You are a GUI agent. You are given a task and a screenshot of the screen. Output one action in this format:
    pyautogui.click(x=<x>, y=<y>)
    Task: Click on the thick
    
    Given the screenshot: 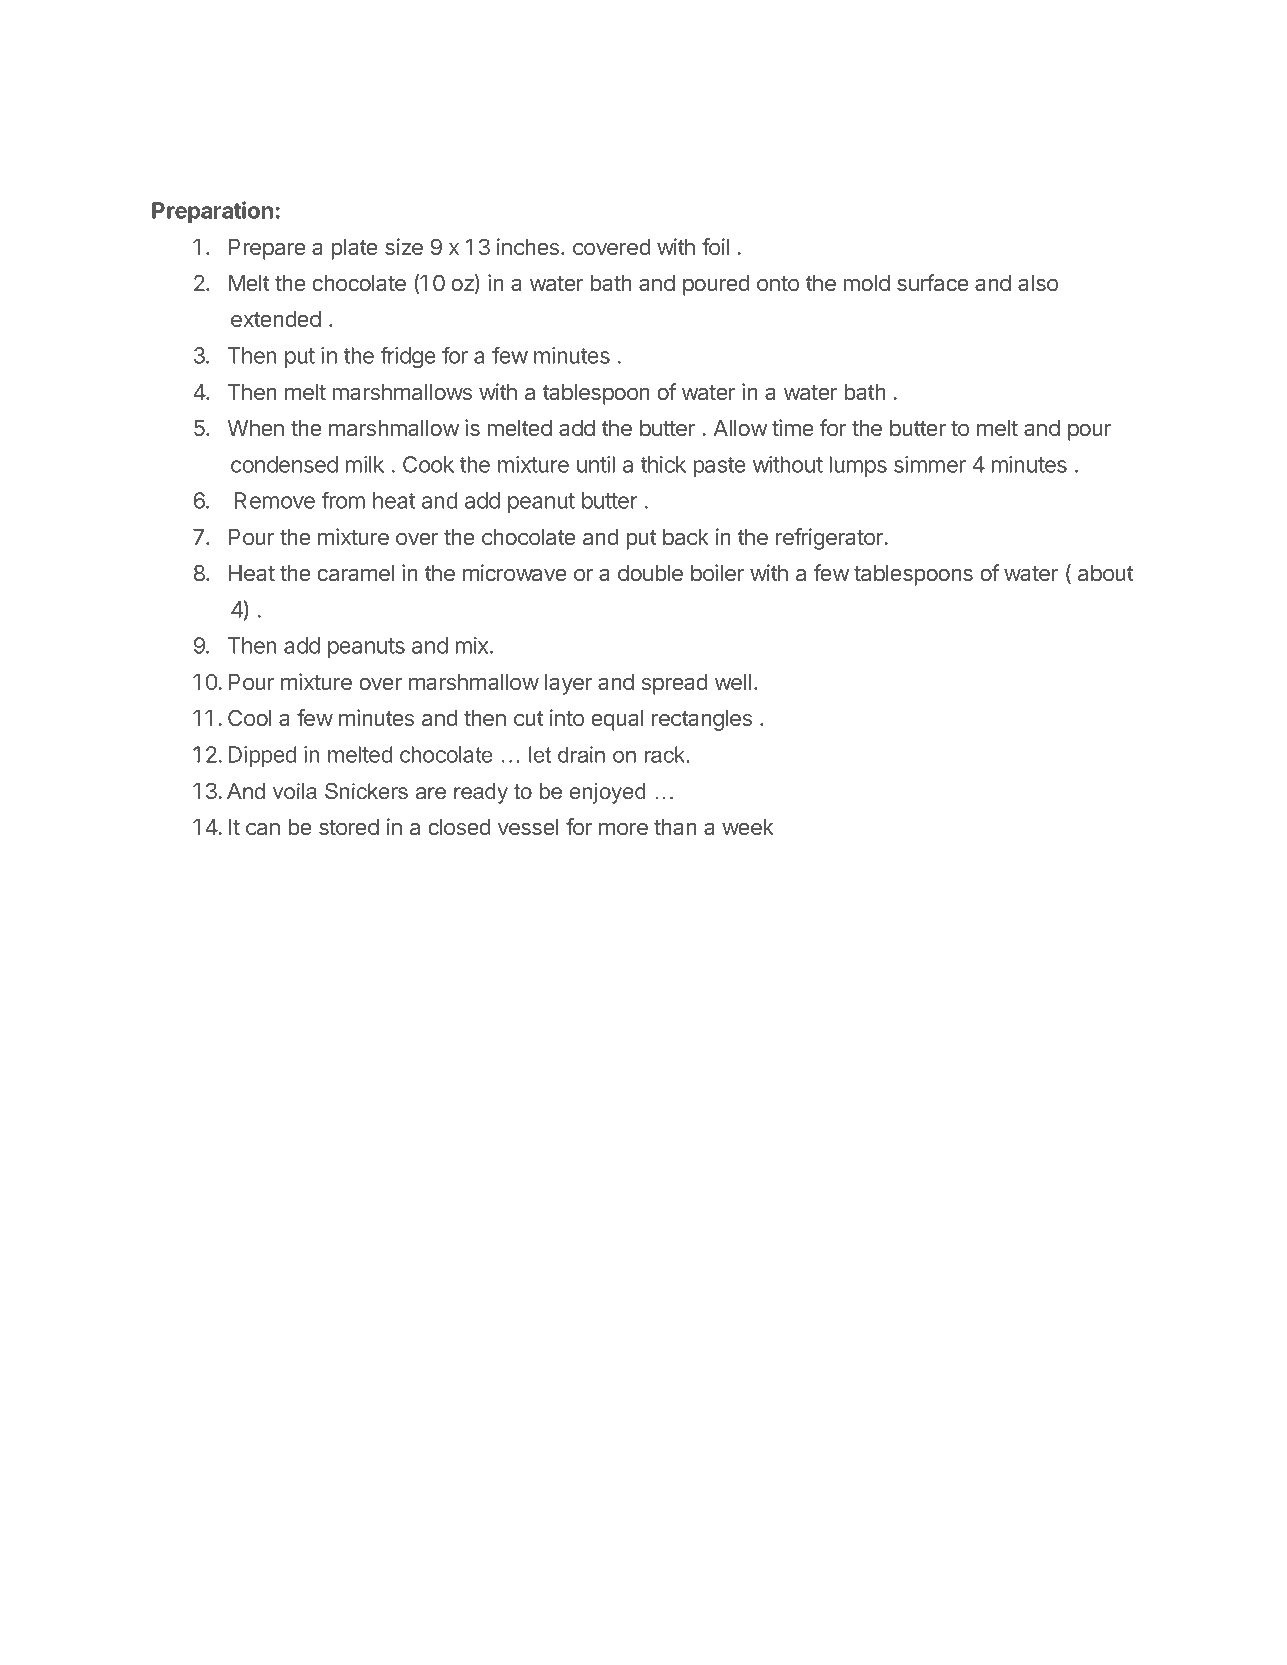 What is the action you would take?
    pyautogui.click(x=663, y=464)
